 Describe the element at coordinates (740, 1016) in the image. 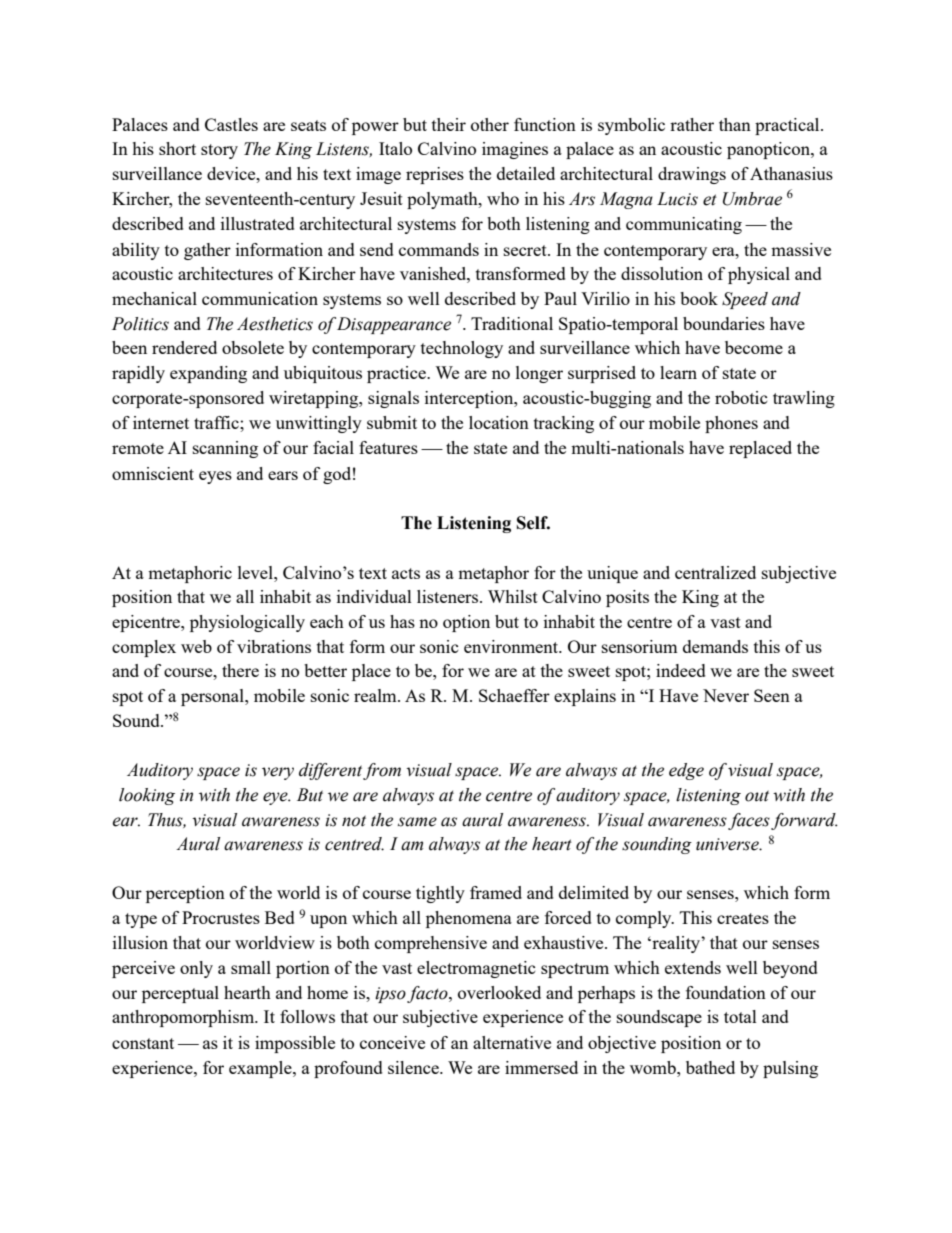

I see `total` at that location.
